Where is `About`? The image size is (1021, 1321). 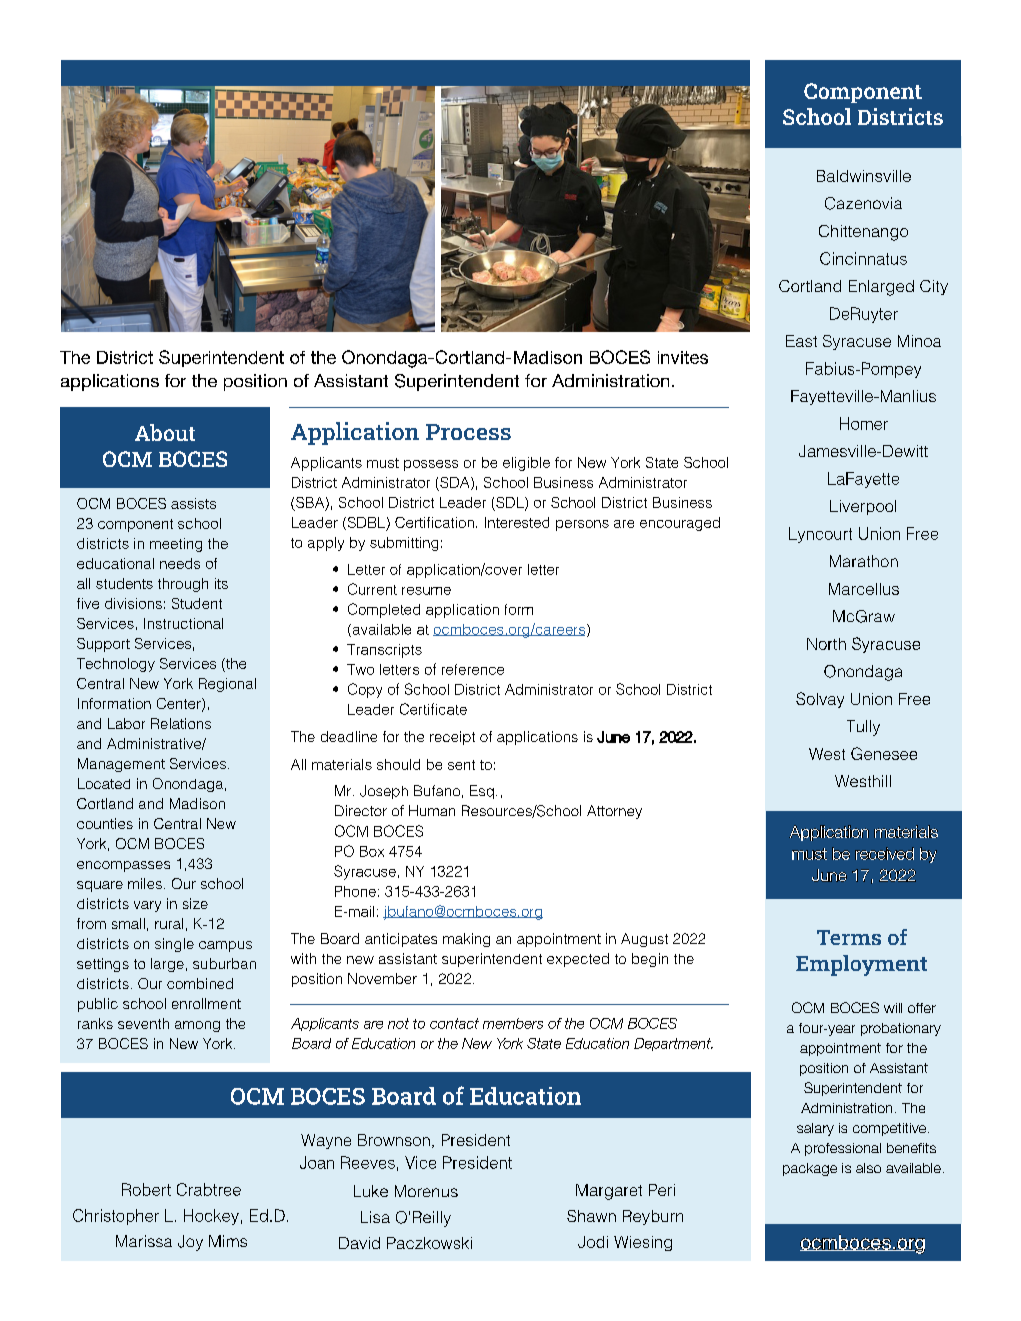
About is located at coordinates (165, 432).
